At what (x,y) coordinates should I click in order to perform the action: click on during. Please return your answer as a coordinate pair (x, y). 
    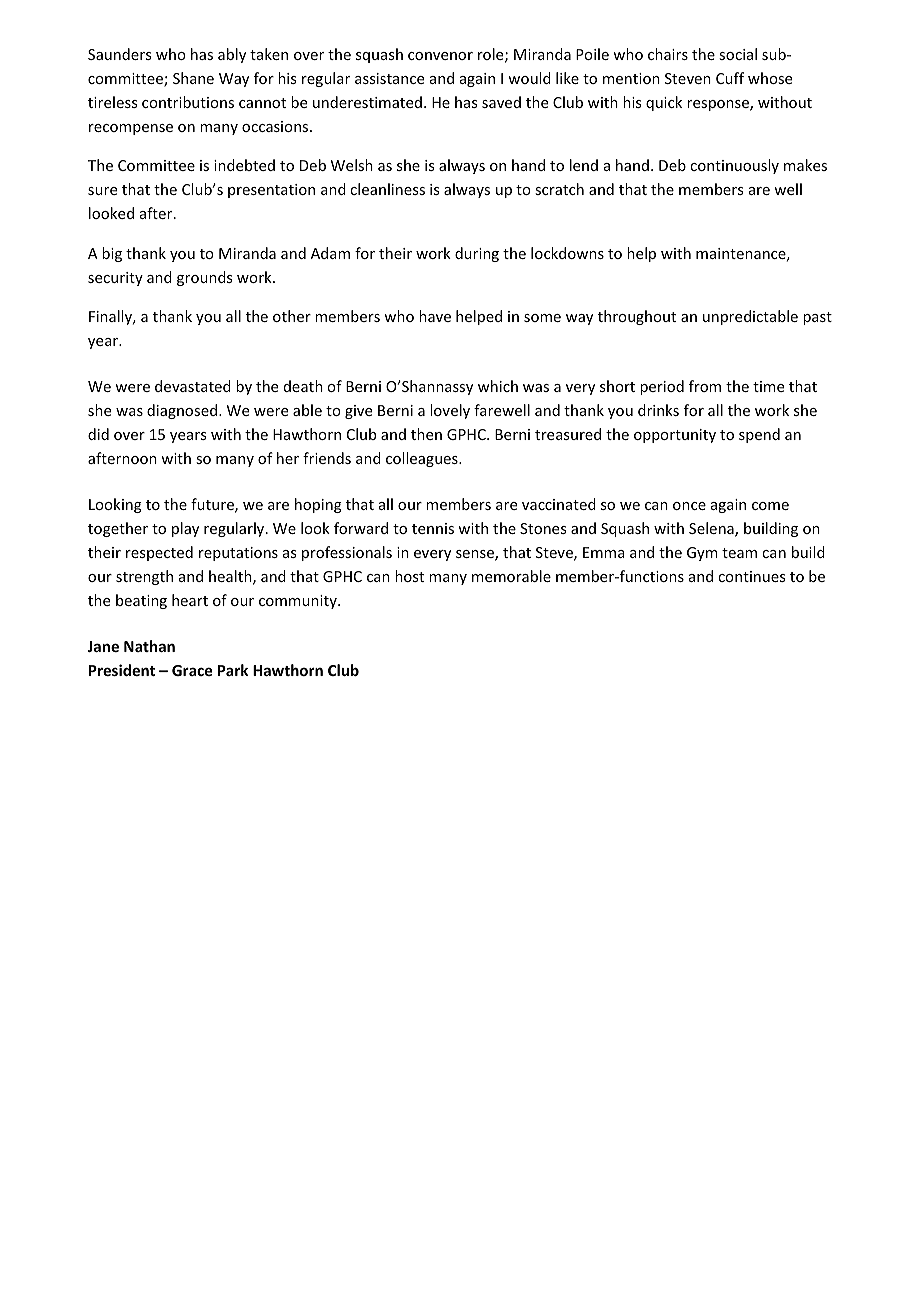
    Looking at the image, I should click on (477, 254).
